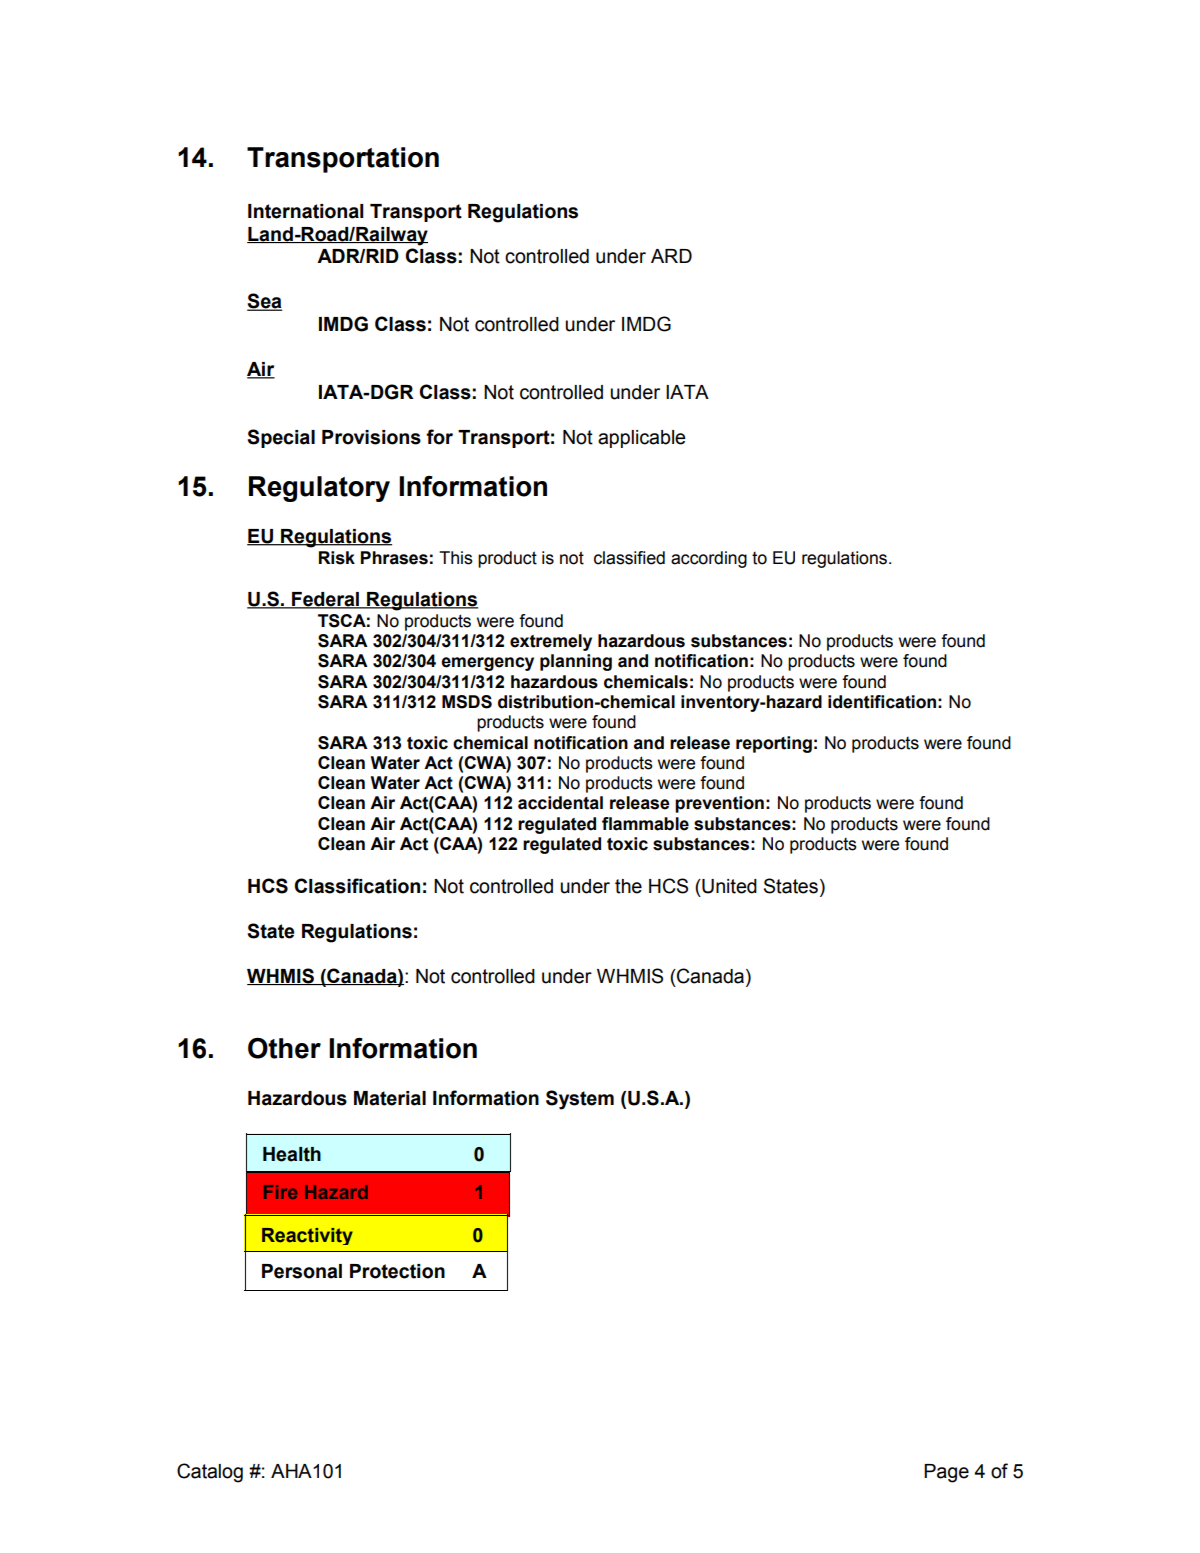  Describe the element at coordinates (210, 1473) in the page. I see `Catalog` at that location.
